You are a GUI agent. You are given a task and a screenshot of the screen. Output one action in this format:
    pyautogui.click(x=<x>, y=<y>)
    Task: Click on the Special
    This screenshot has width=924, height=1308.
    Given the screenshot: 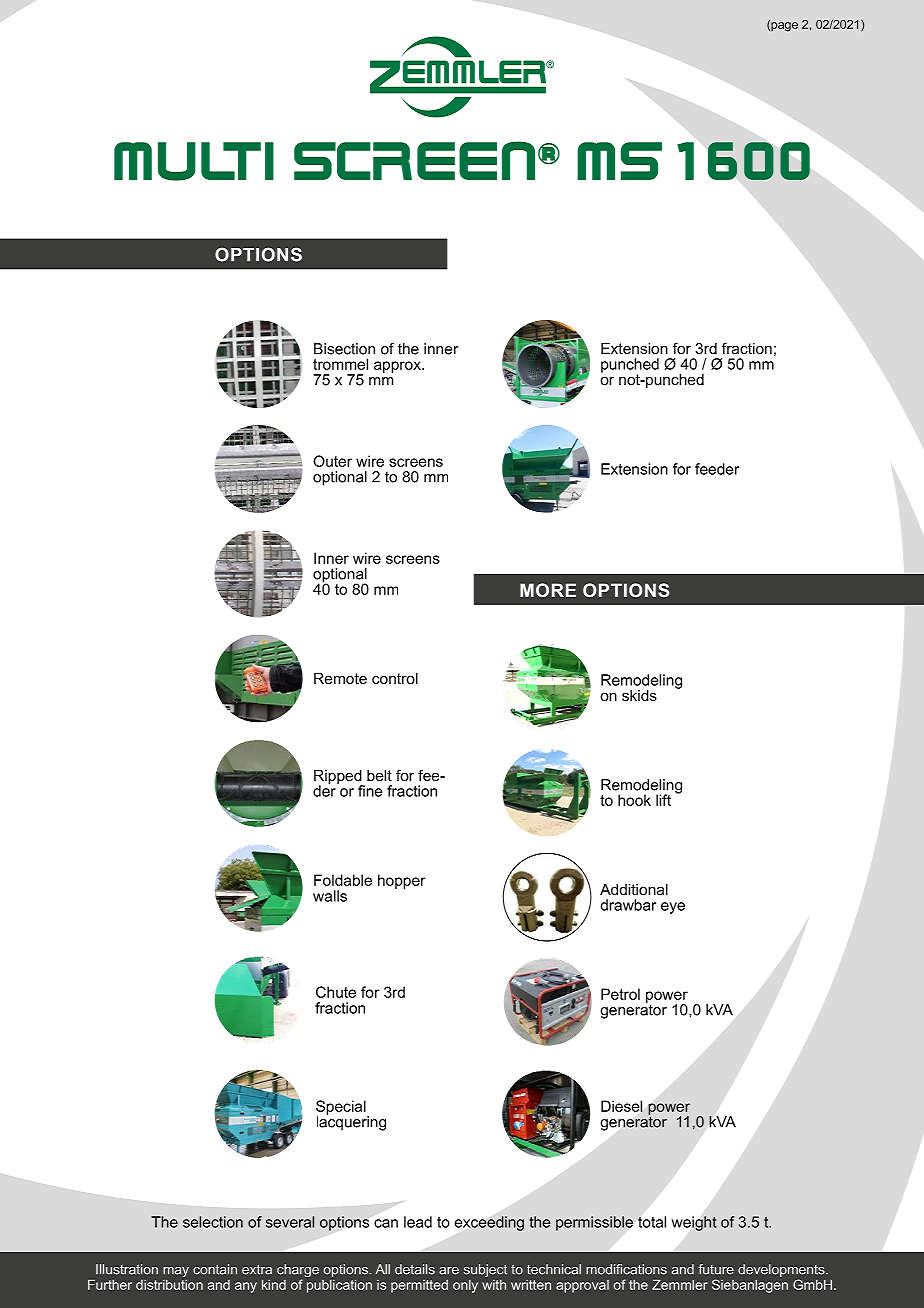 What is the action you would take?
    pyautogui.click(x=342, y=1108)
